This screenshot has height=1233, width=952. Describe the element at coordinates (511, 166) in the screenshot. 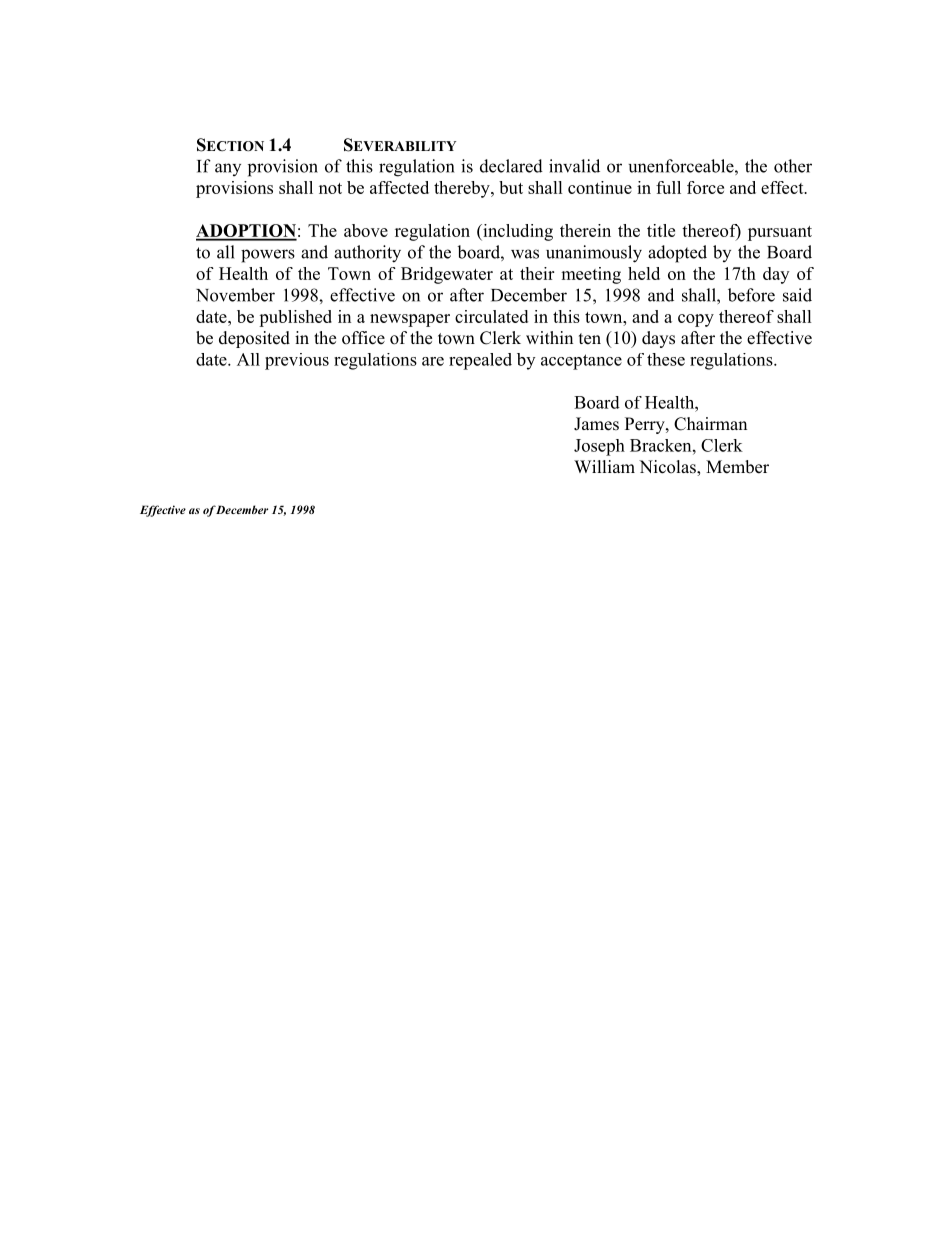

I see `declared` at that location.
